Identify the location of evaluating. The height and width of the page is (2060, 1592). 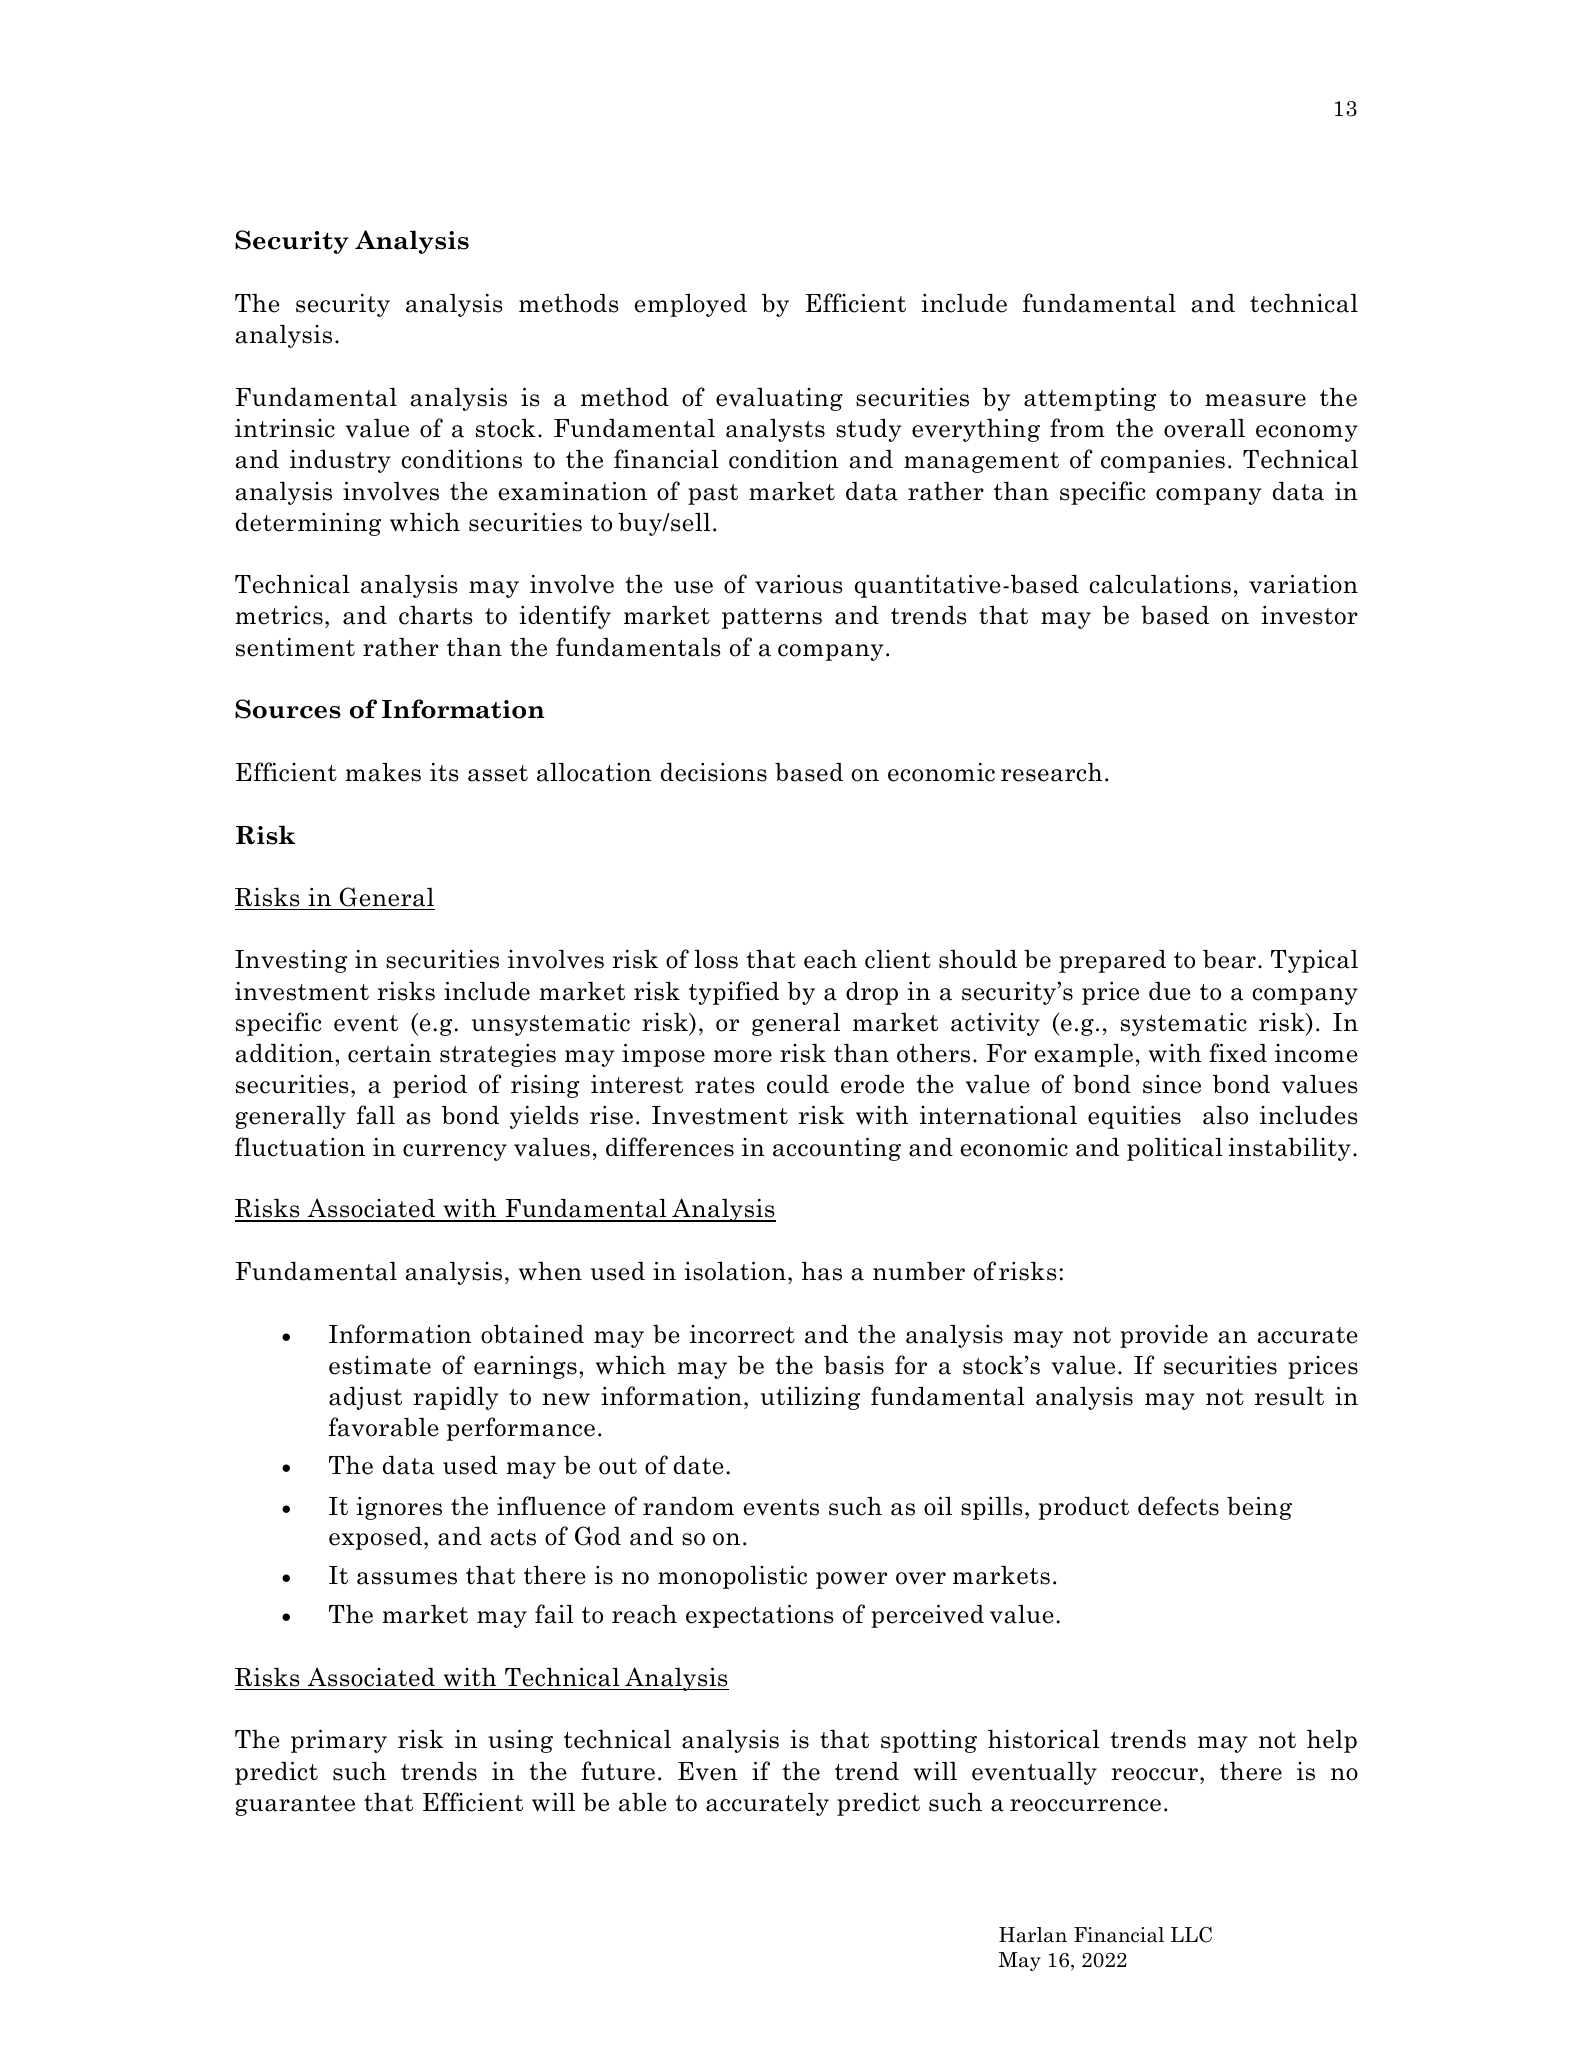
(779, 399).
